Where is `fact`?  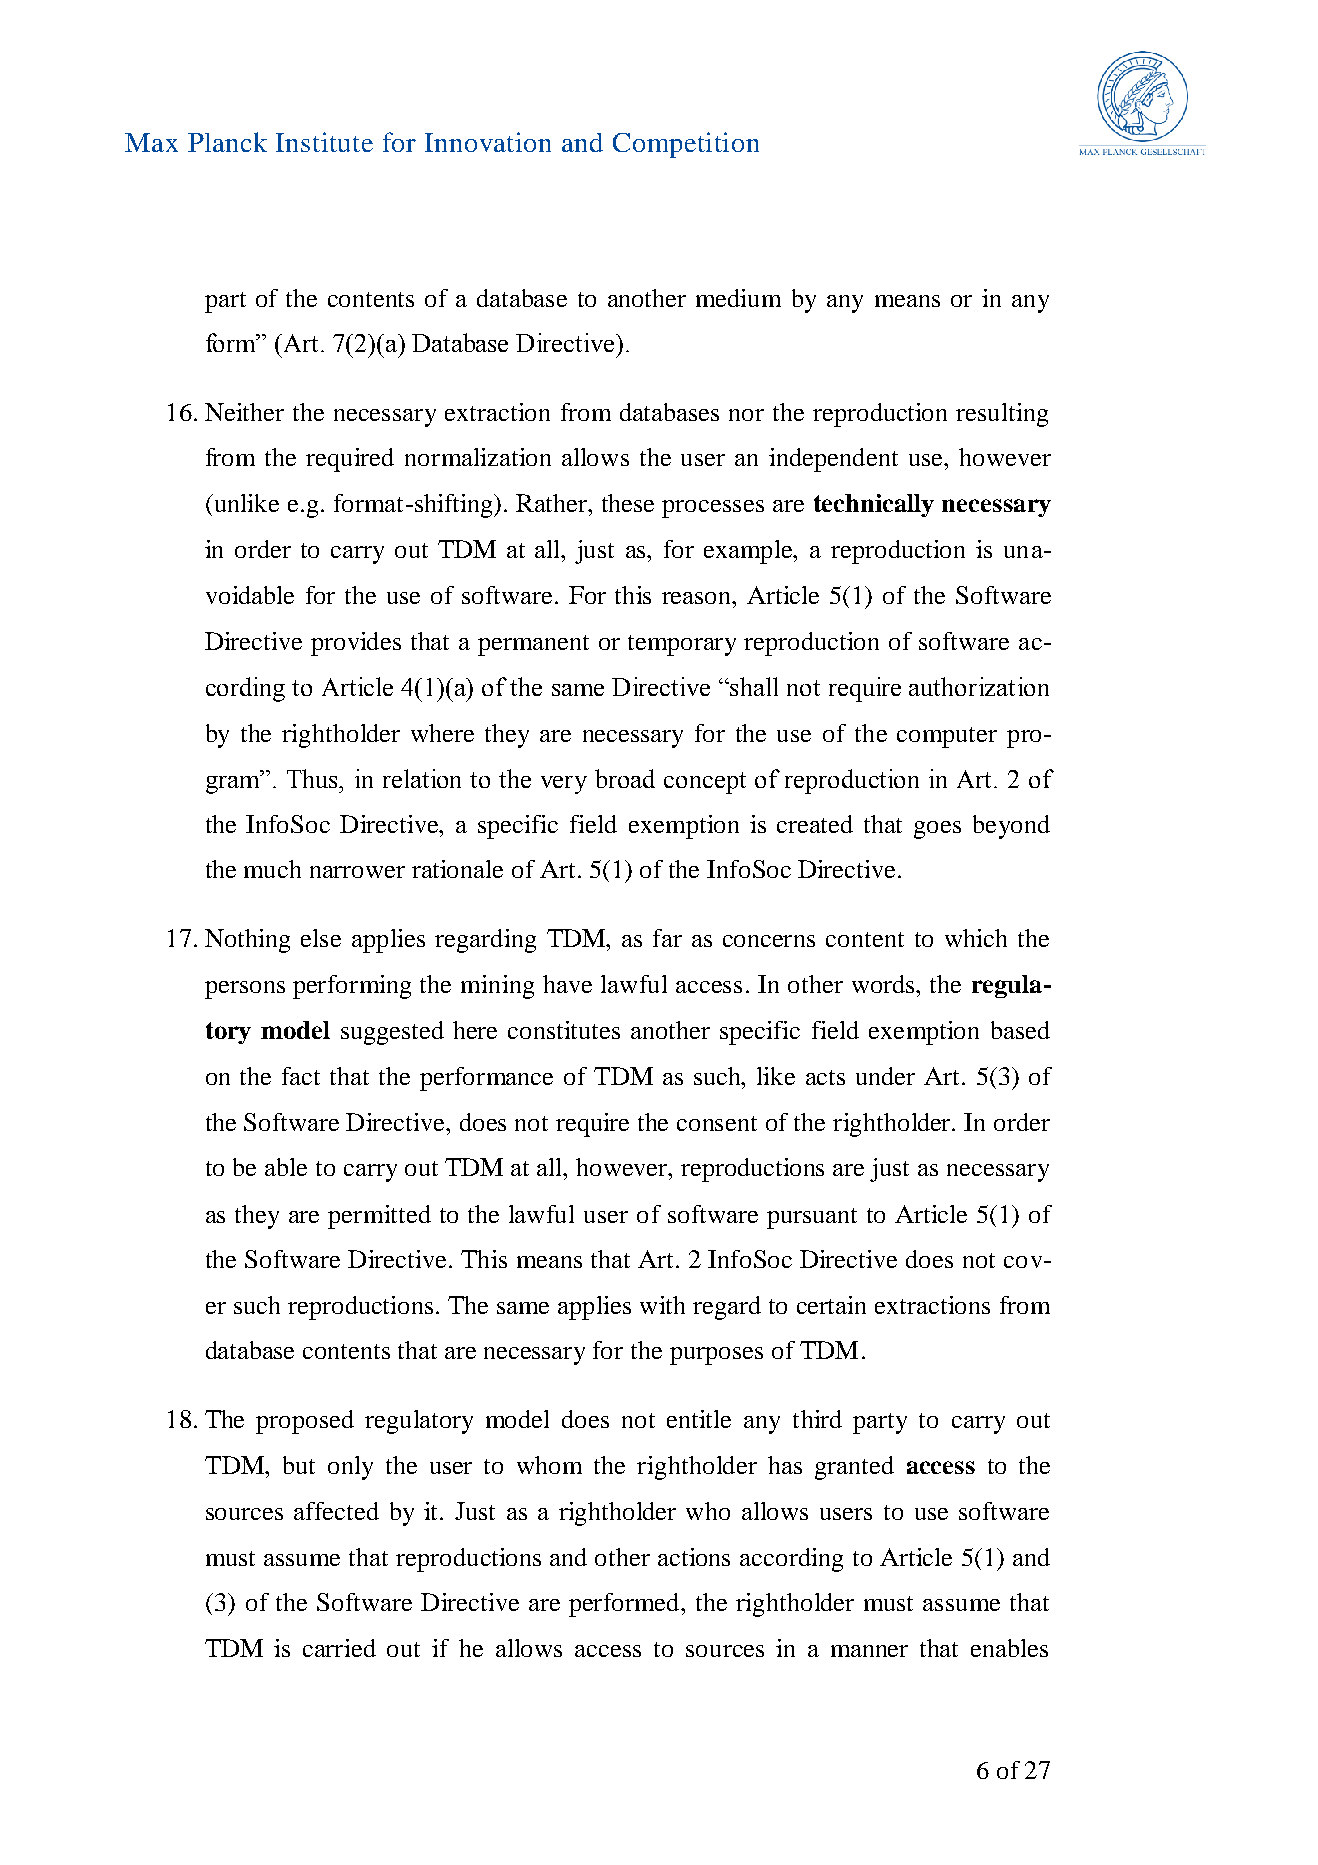
fact is located at coordinates (301, 1076).
